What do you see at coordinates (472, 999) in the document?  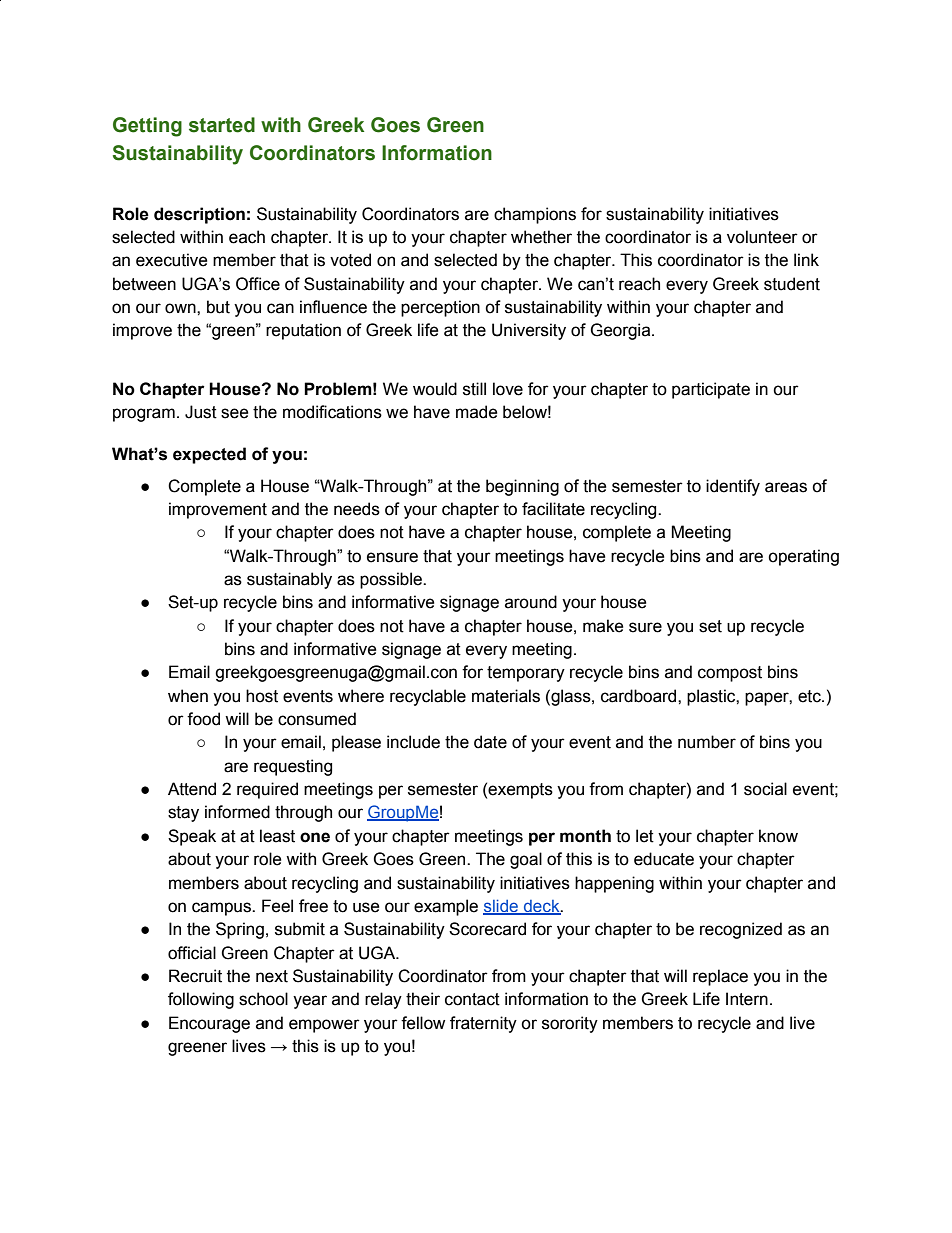 I see `contact` at bounding box center [472, 999].
